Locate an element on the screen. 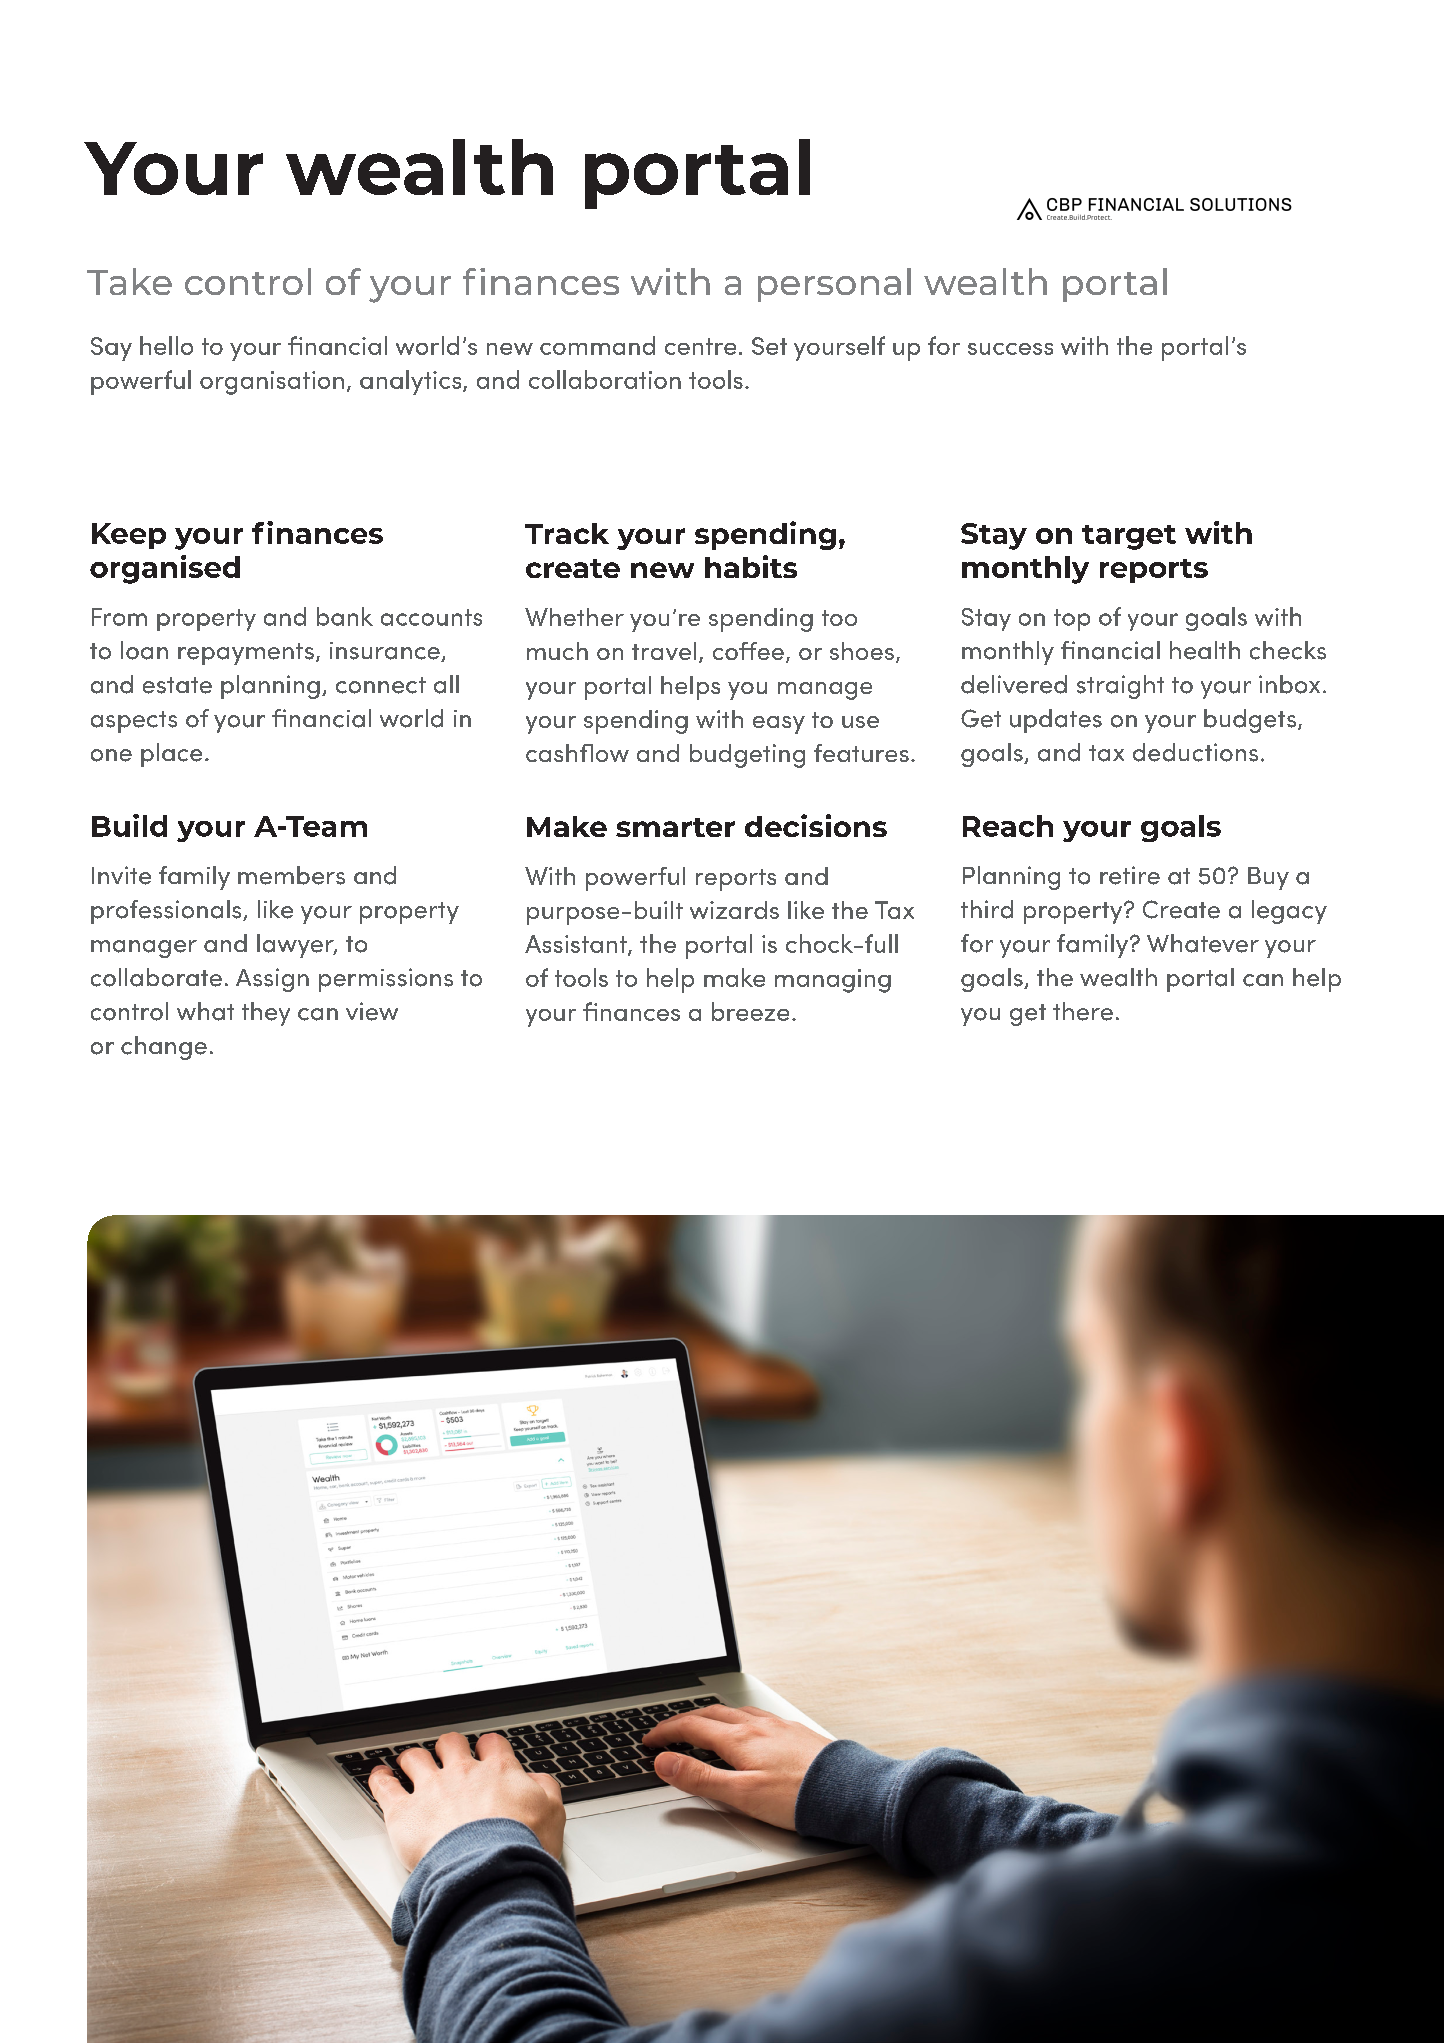  smarter is located at coordinates (675, 827).
